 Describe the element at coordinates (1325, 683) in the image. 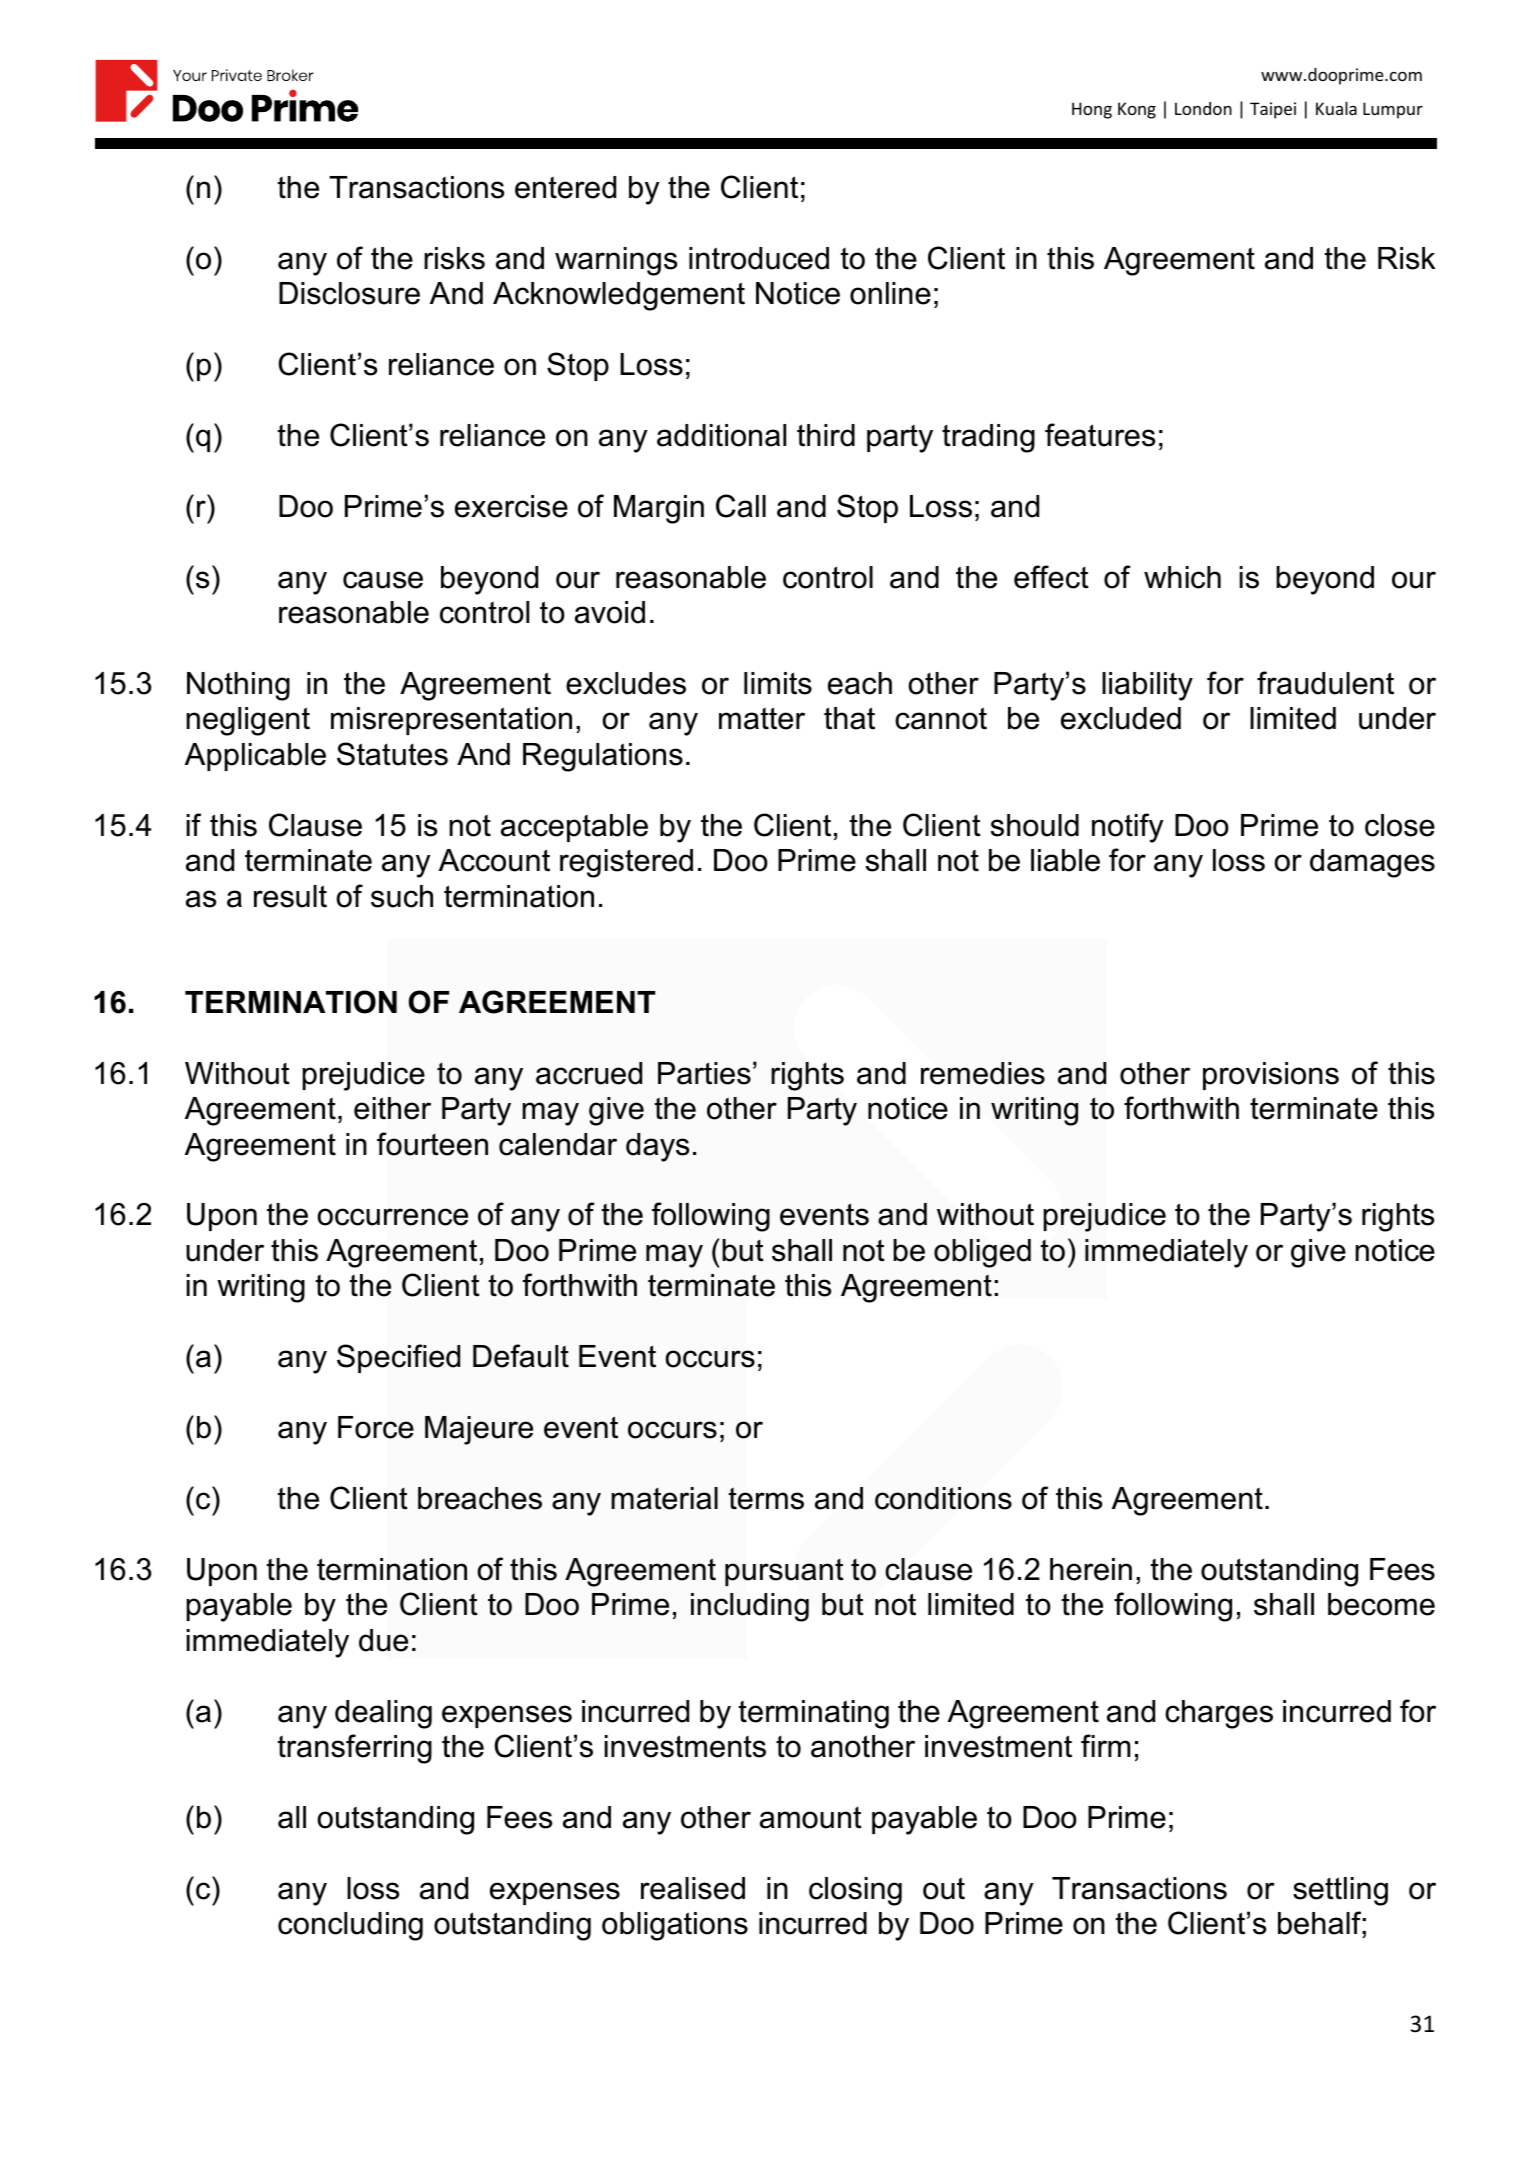

I see `fraudulent` at that location.
